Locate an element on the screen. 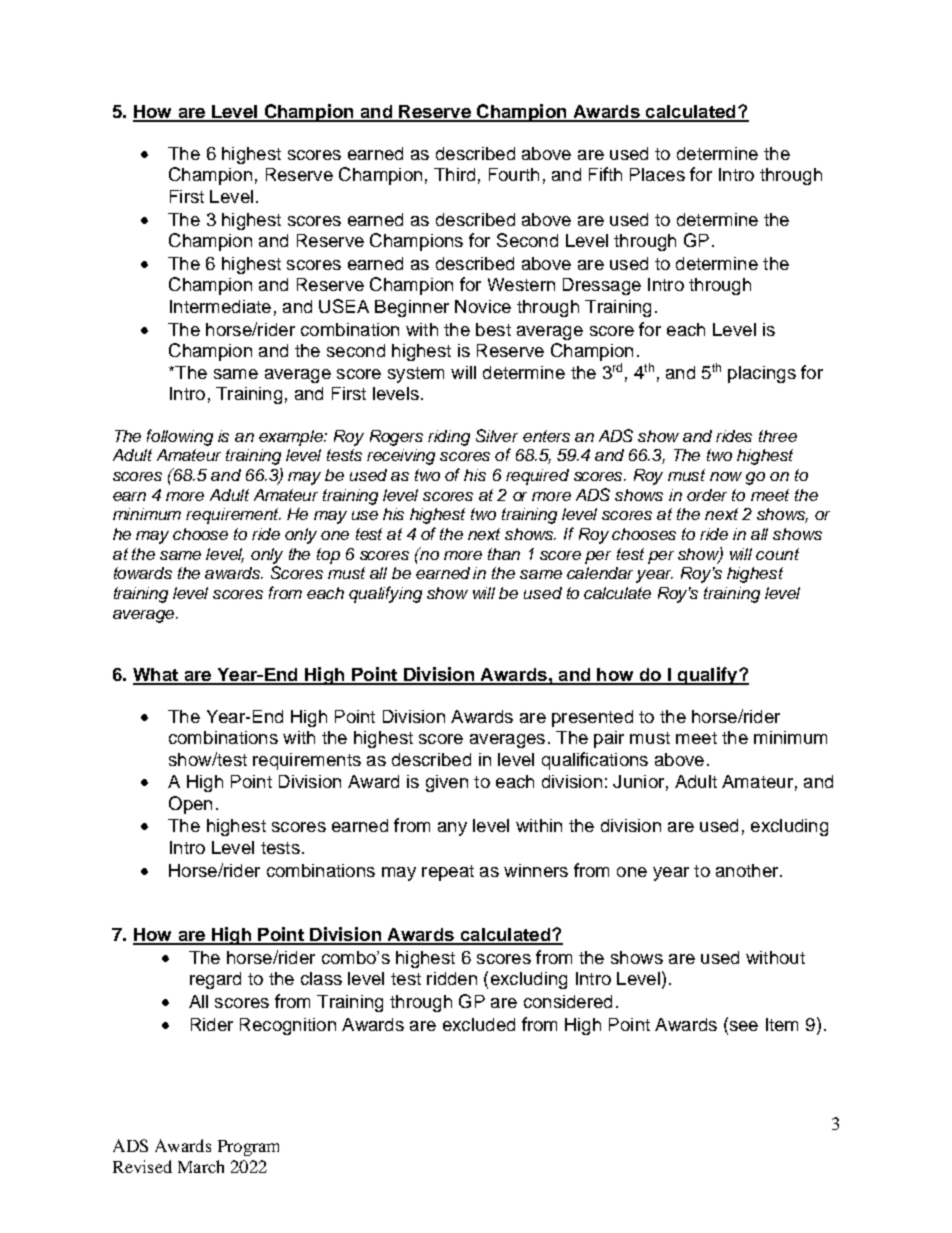  see is located at coordinates (742, 1026).
